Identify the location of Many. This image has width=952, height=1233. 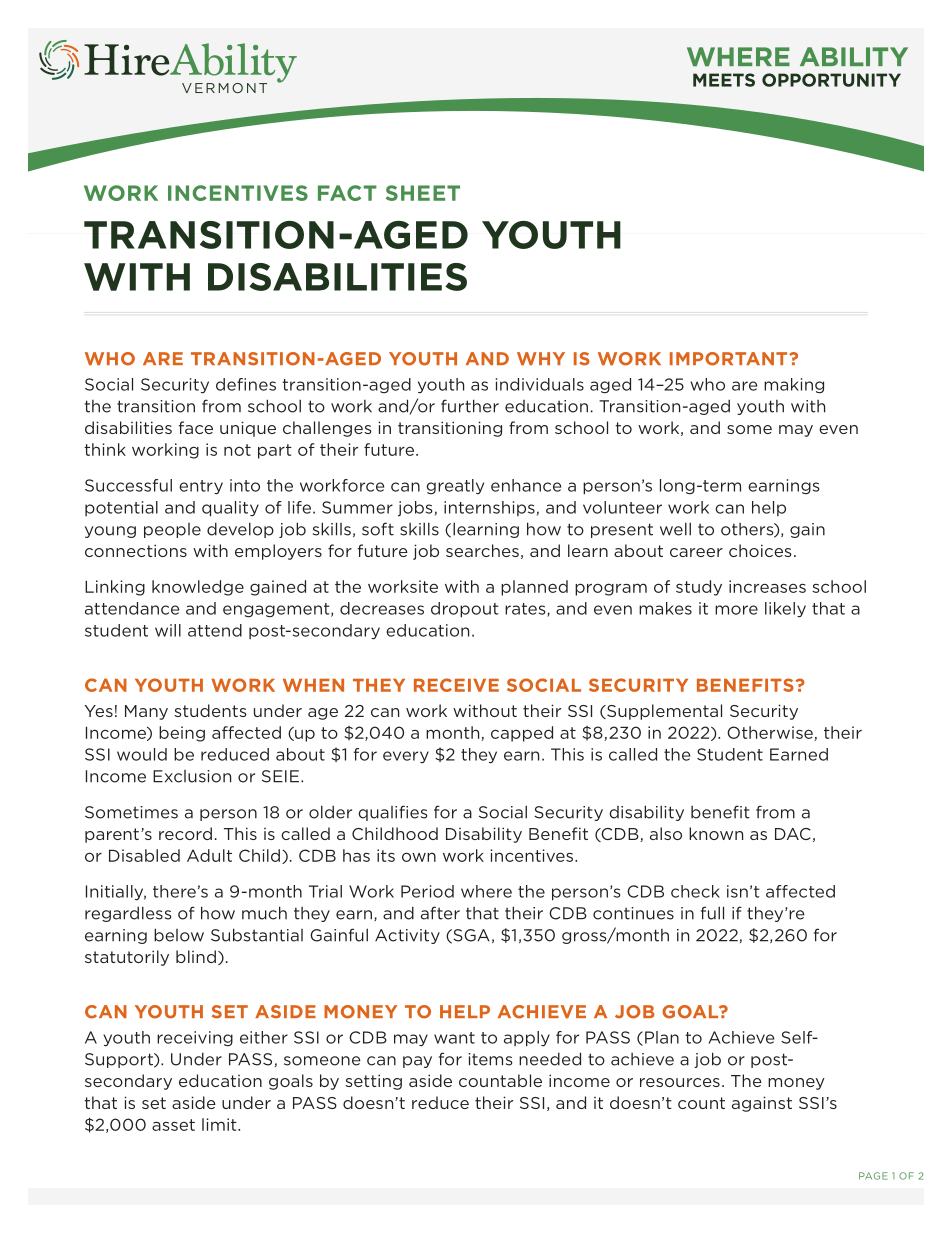
(146, 712).
